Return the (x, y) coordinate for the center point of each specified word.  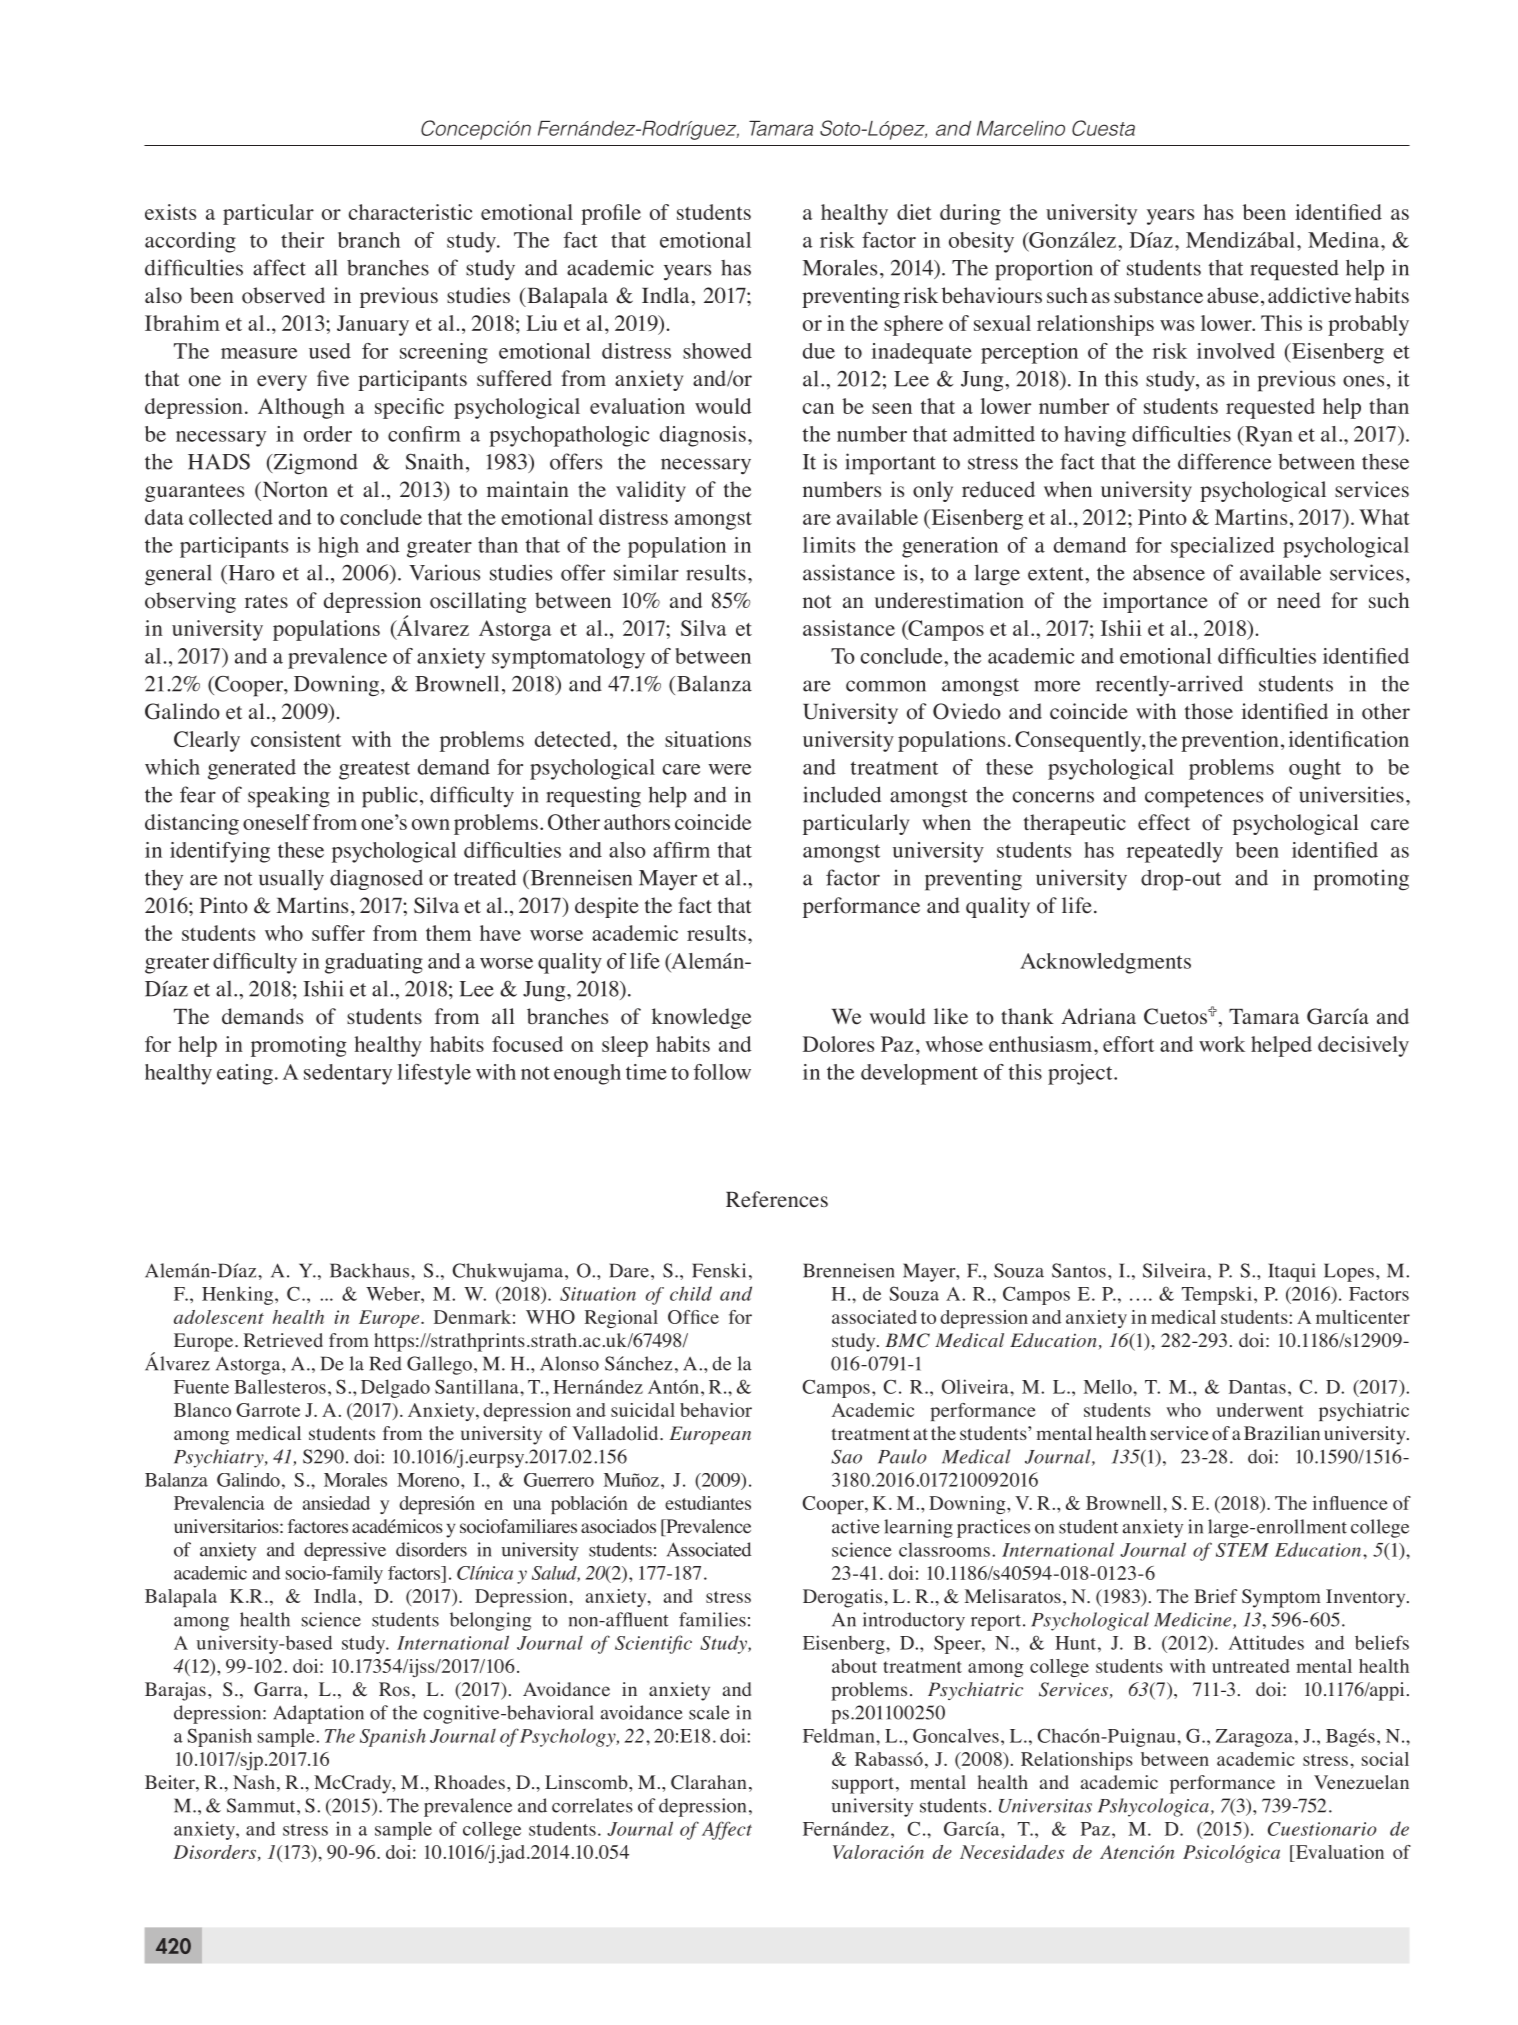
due (819, 351)
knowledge (701, 1018)
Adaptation (318, 1714)
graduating (374, 963)
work (1222, 1044)
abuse (1233, 295)
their (302, 240)
